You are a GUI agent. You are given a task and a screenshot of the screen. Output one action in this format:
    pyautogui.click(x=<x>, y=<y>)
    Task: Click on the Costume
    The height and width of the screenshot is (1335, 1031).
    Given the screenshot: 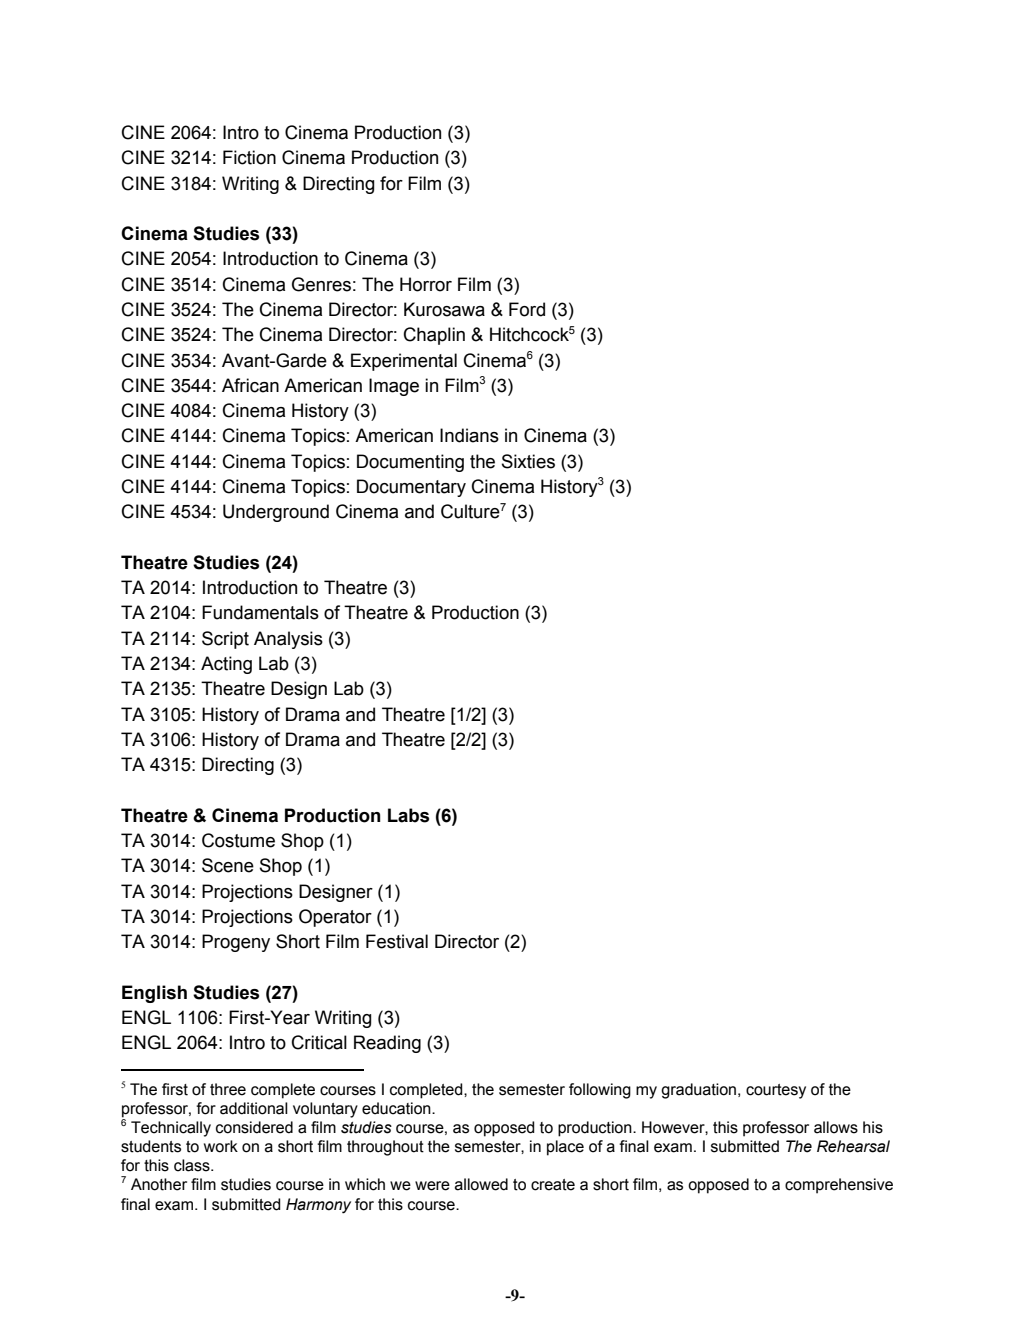 What is the action you would take?
    pyautogui.click(x=238, y=840)
